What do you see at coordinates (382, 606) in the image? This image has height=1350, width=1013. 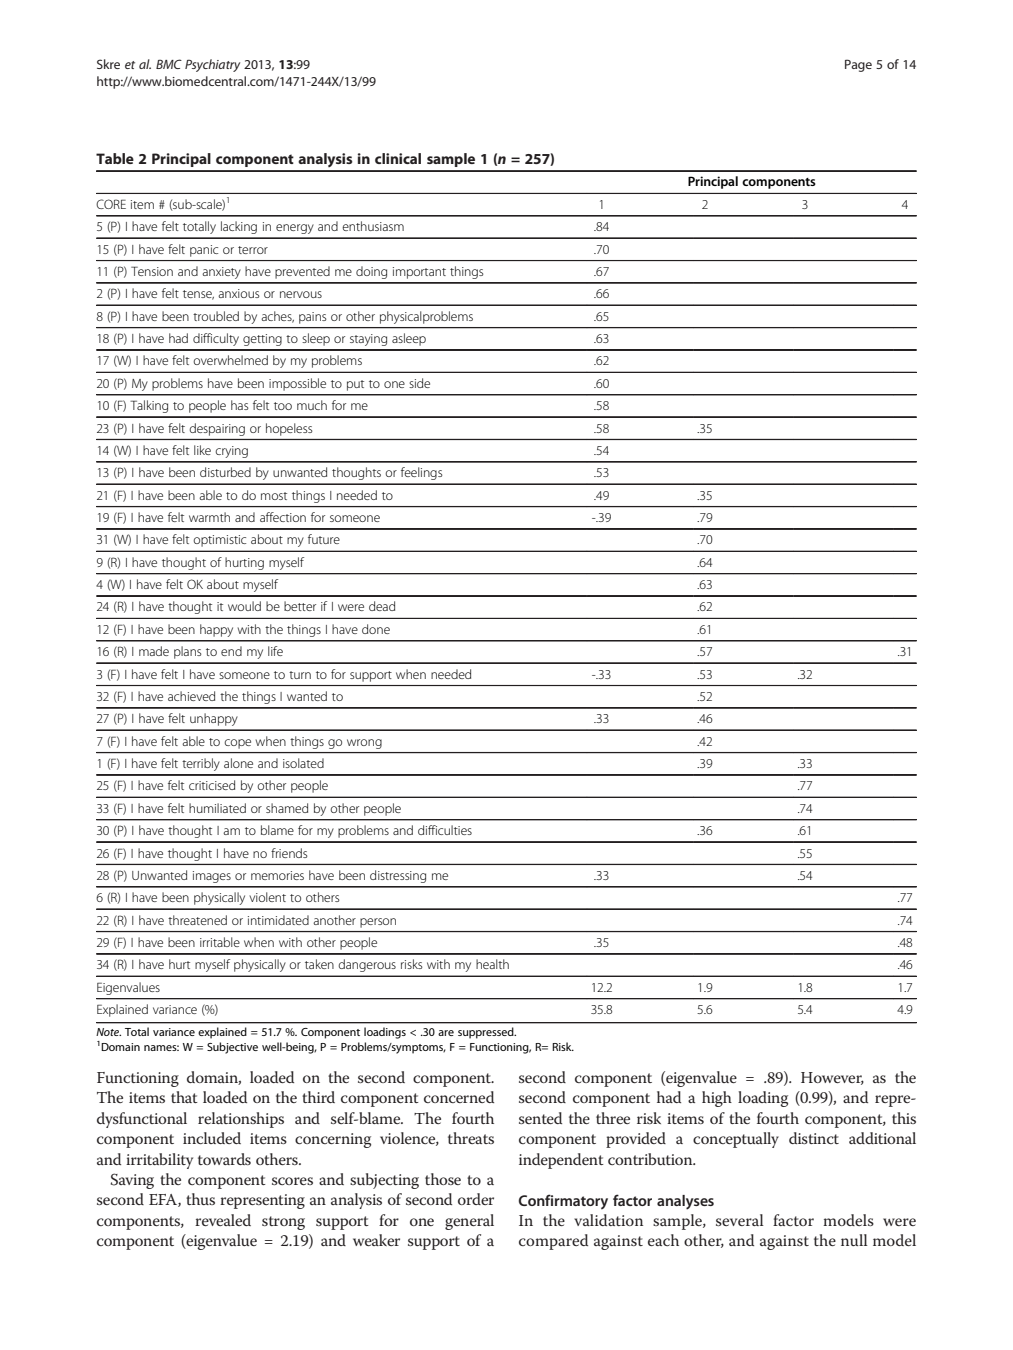 I see `dead` at bounding box center [382, 606].
